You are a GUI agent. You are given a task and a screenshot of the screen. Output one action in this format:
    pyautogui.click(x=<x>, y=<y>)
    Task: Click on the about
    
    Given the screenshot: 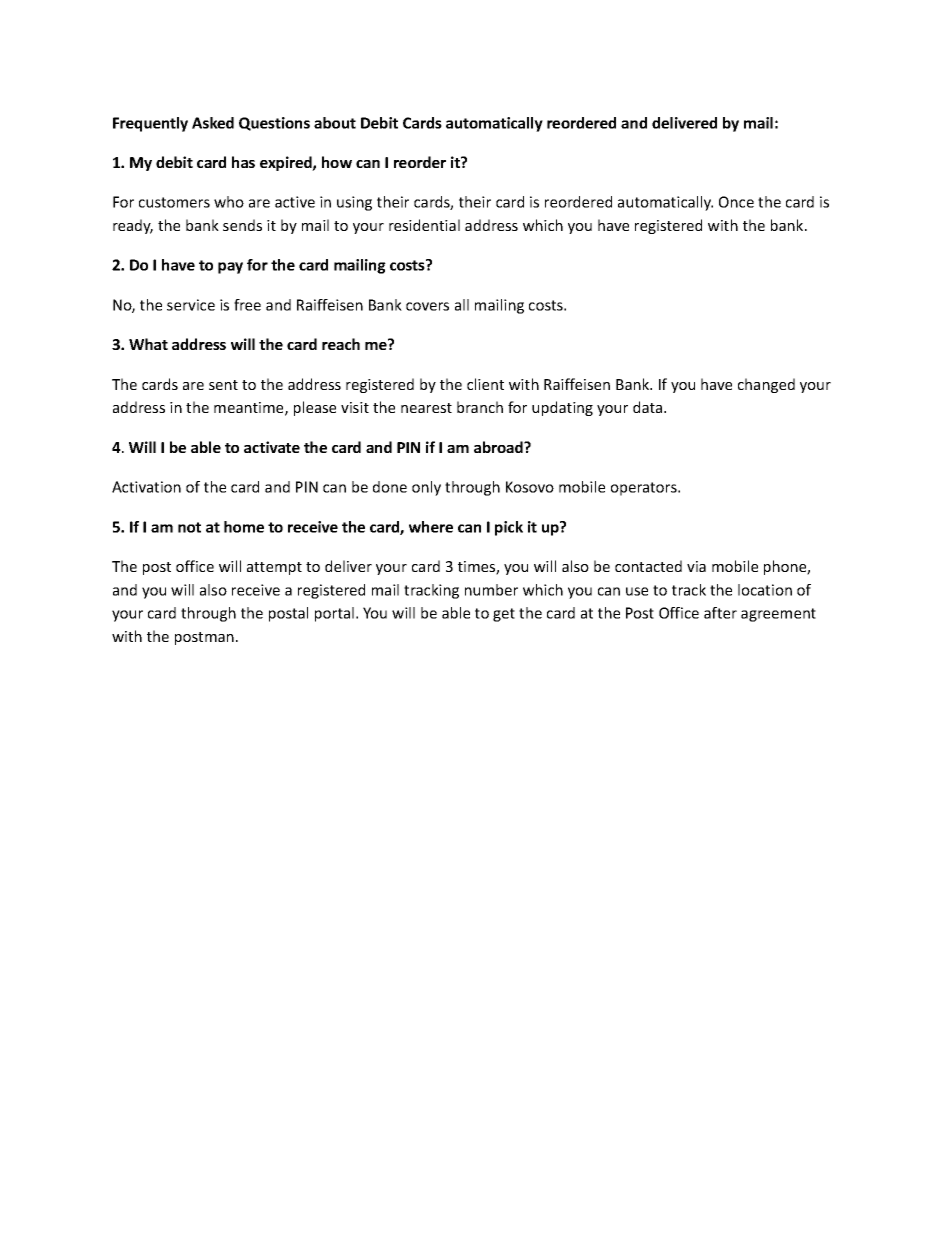 What is the action you would take?
    pyautogui.click(x=335, y=123)
